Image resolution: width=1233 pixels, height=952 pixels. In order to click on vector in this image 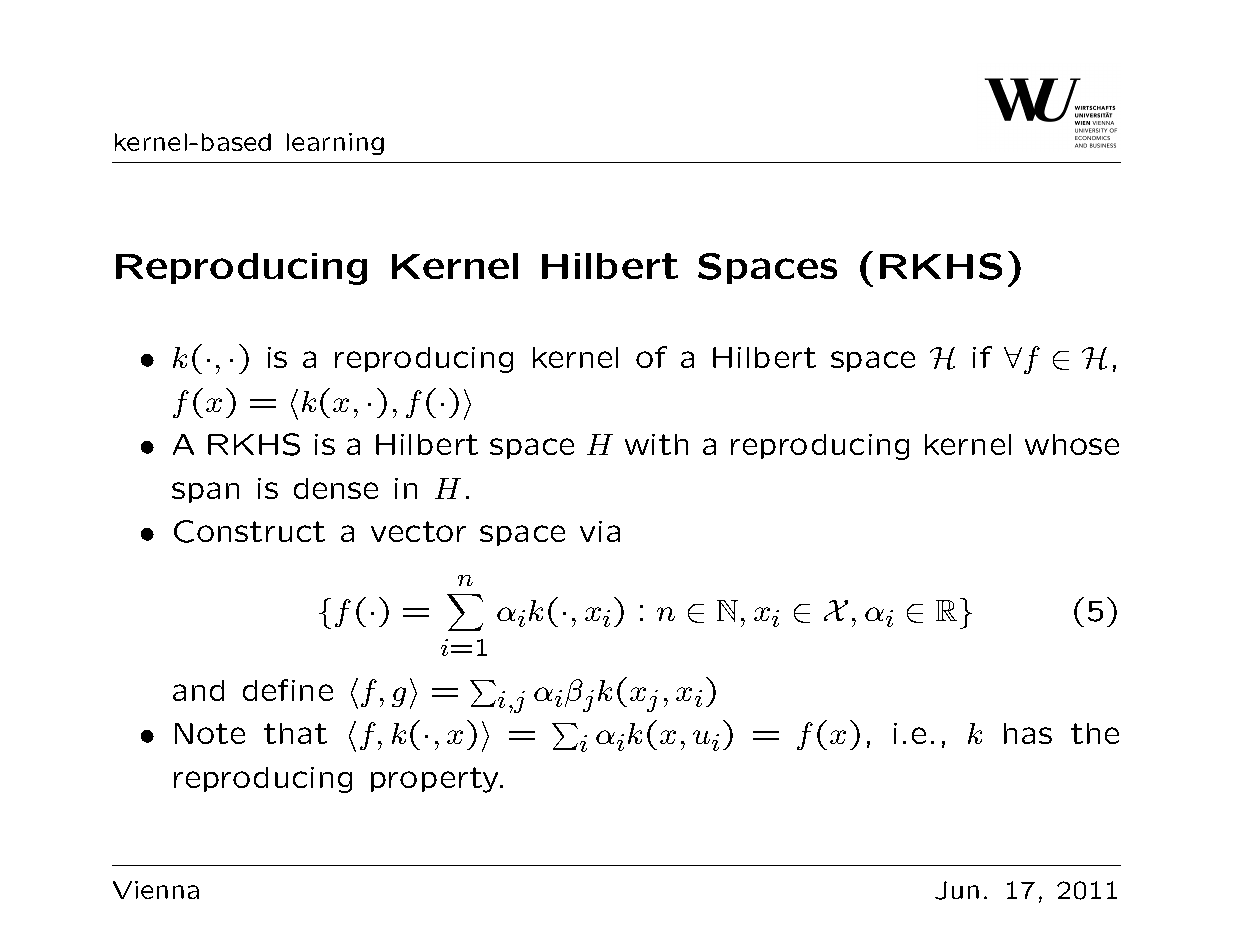, I will do `click(418, 531)`.
